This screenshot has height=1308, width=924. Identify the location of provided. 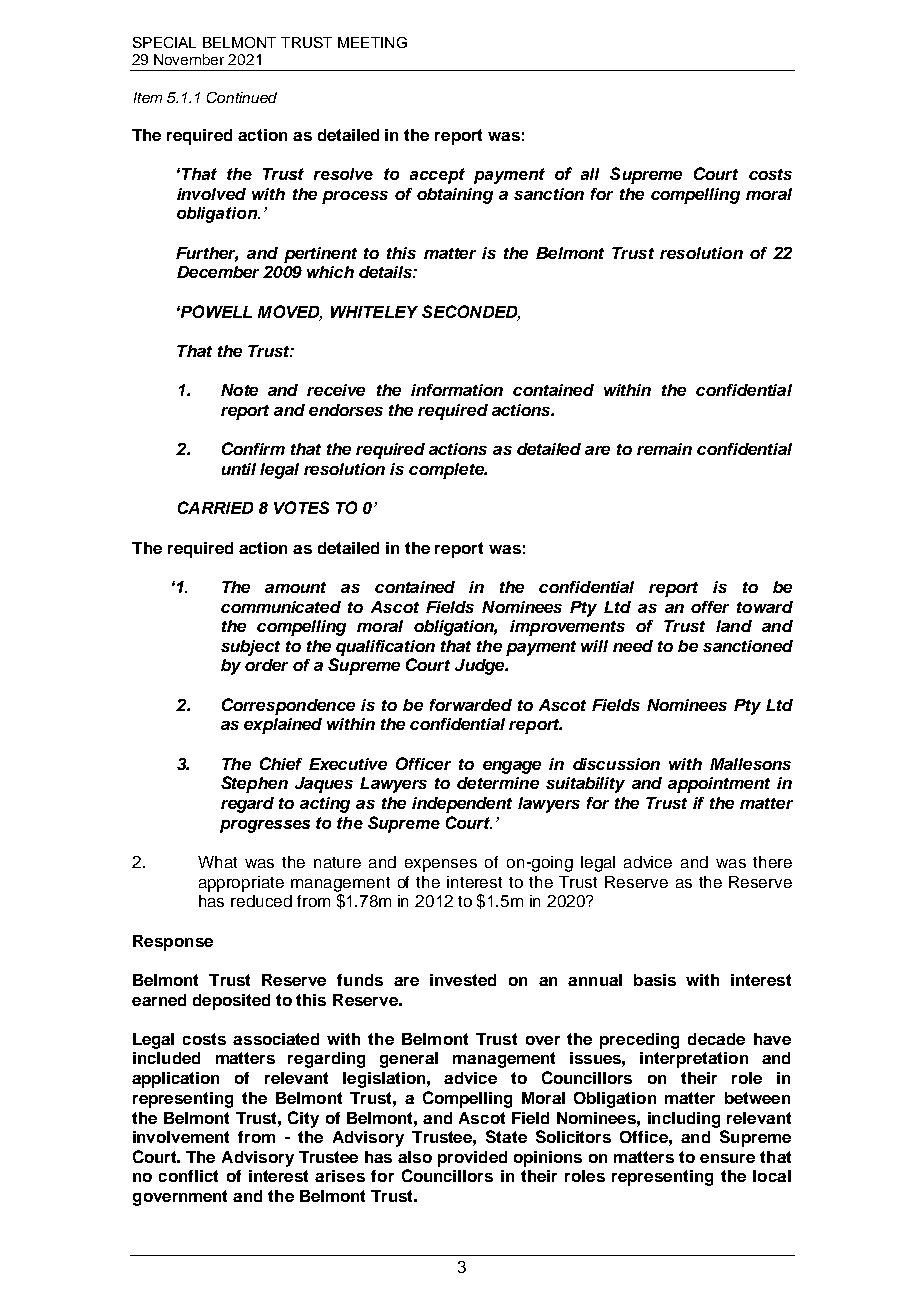
(472, 1159).
